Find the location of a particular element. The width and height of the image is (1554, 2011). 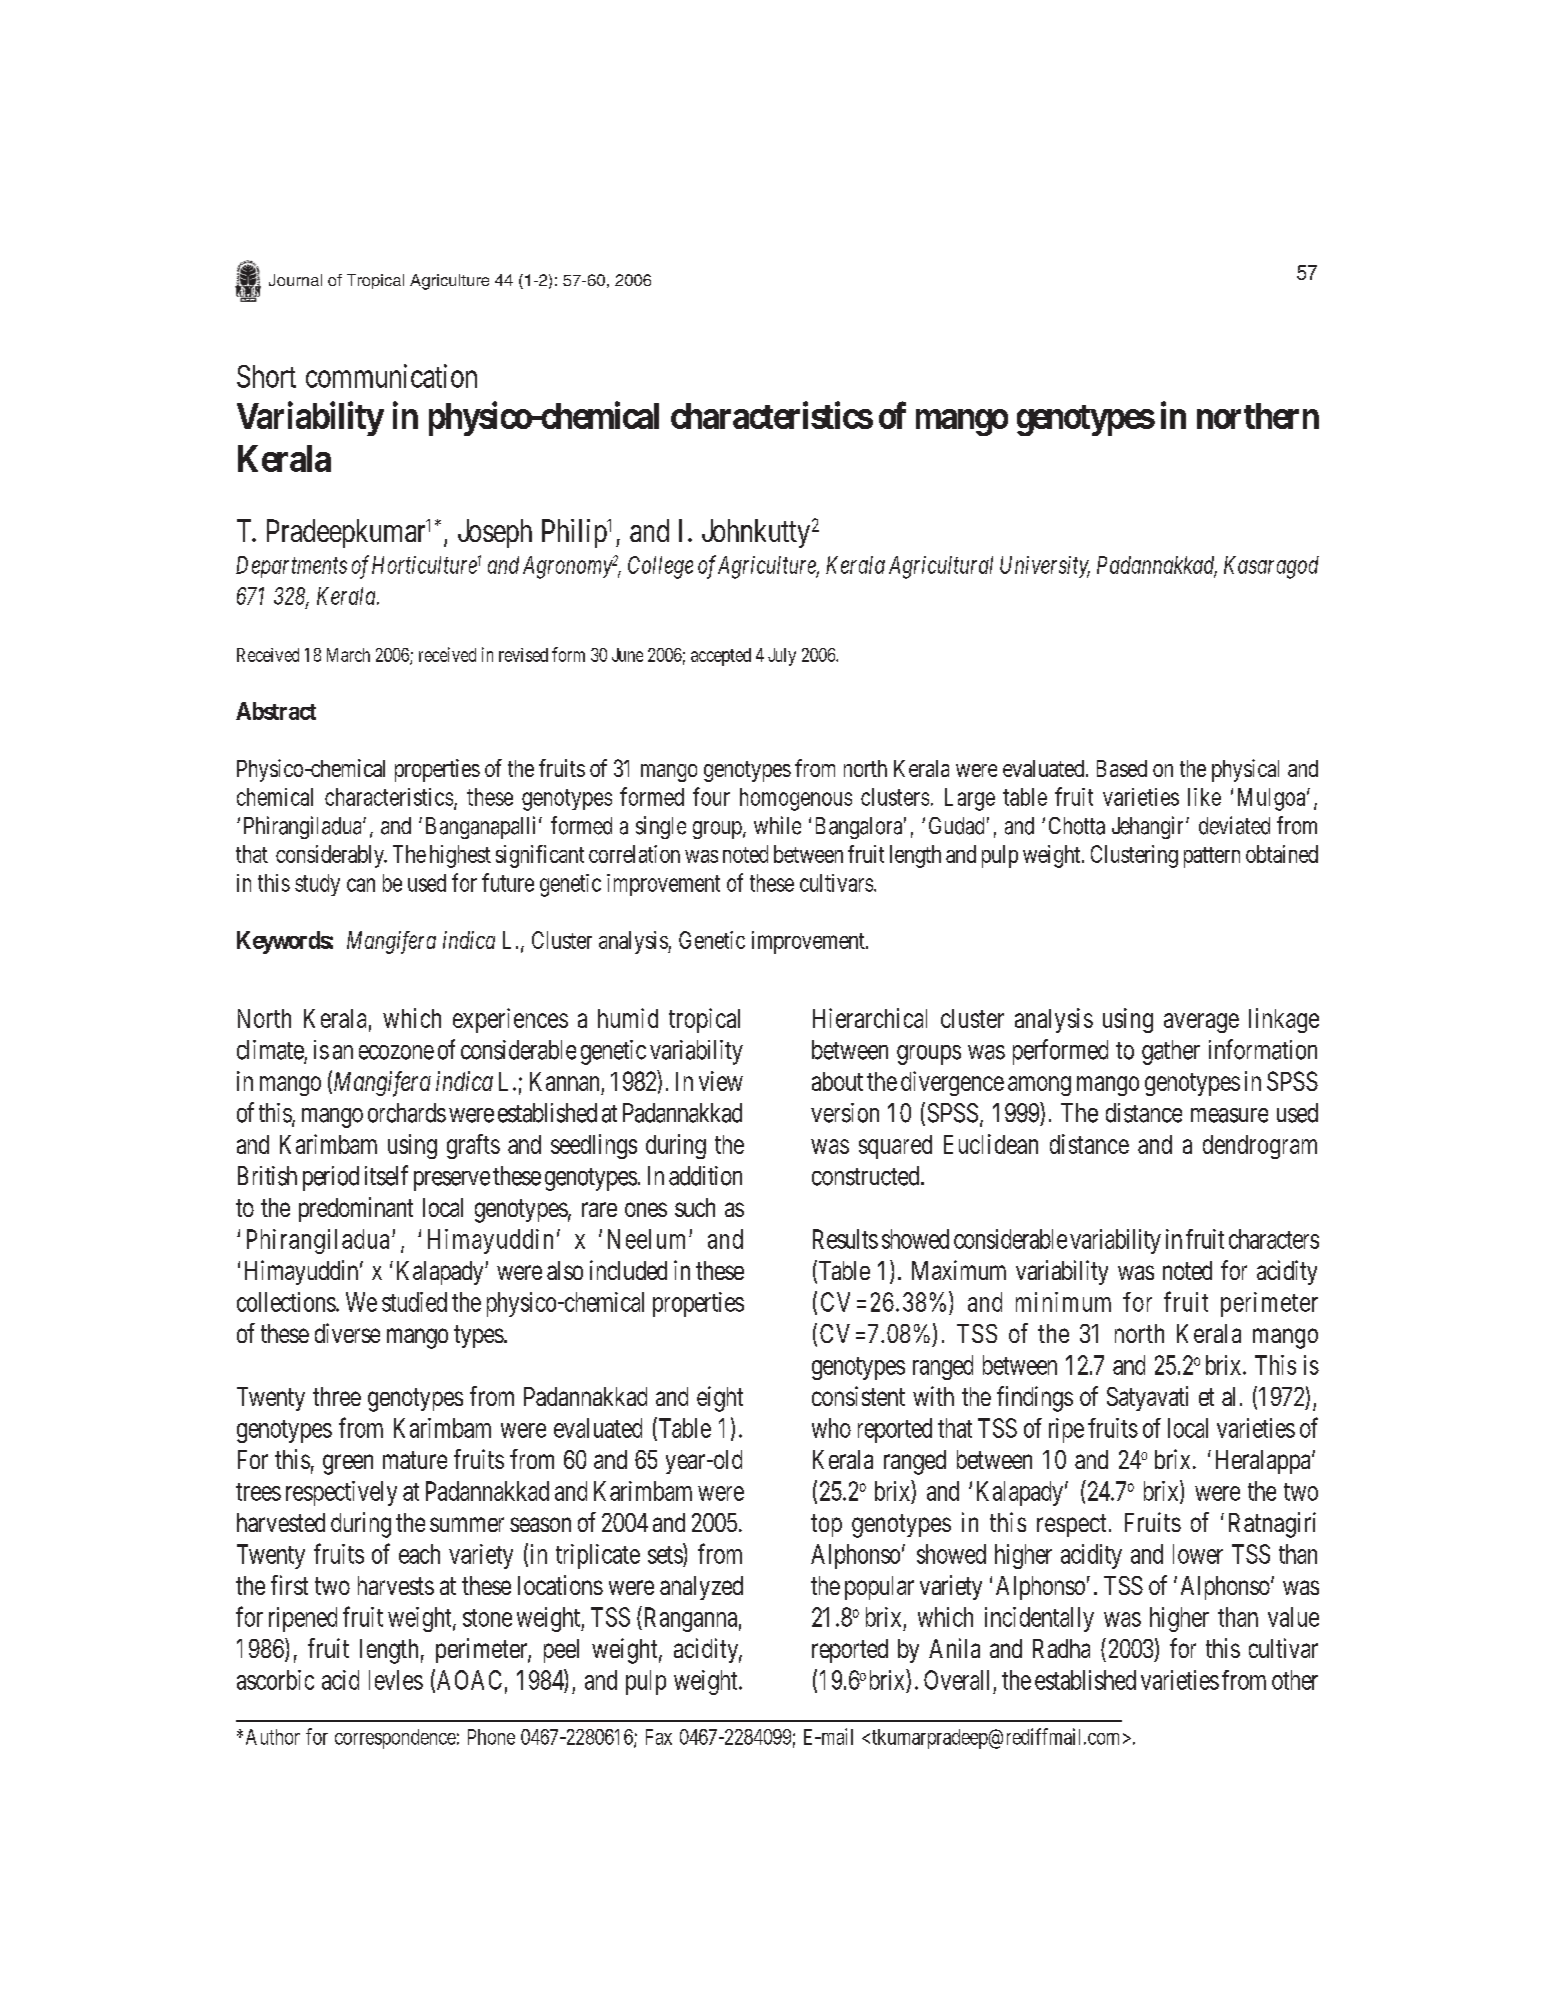

predominant is located at coordinates (356, 1209).
